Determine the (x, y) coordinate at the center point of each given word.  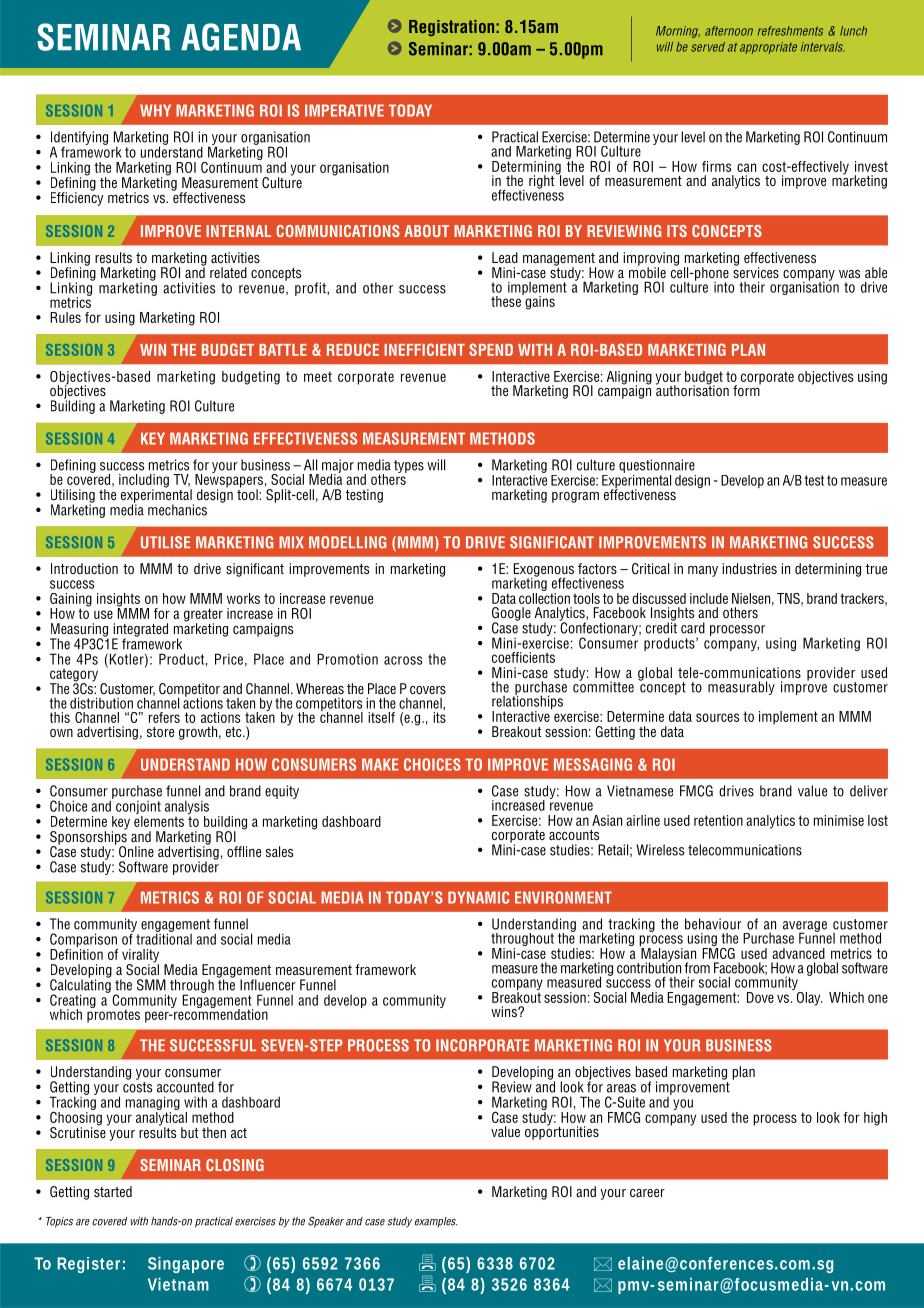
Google (511, 615)
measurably (741, 688)
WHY (155, 110)
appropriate (768, 48)
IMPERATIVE (344, 110)
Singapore (186, 1265)
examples (436, 1222)
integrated (140, 631)
